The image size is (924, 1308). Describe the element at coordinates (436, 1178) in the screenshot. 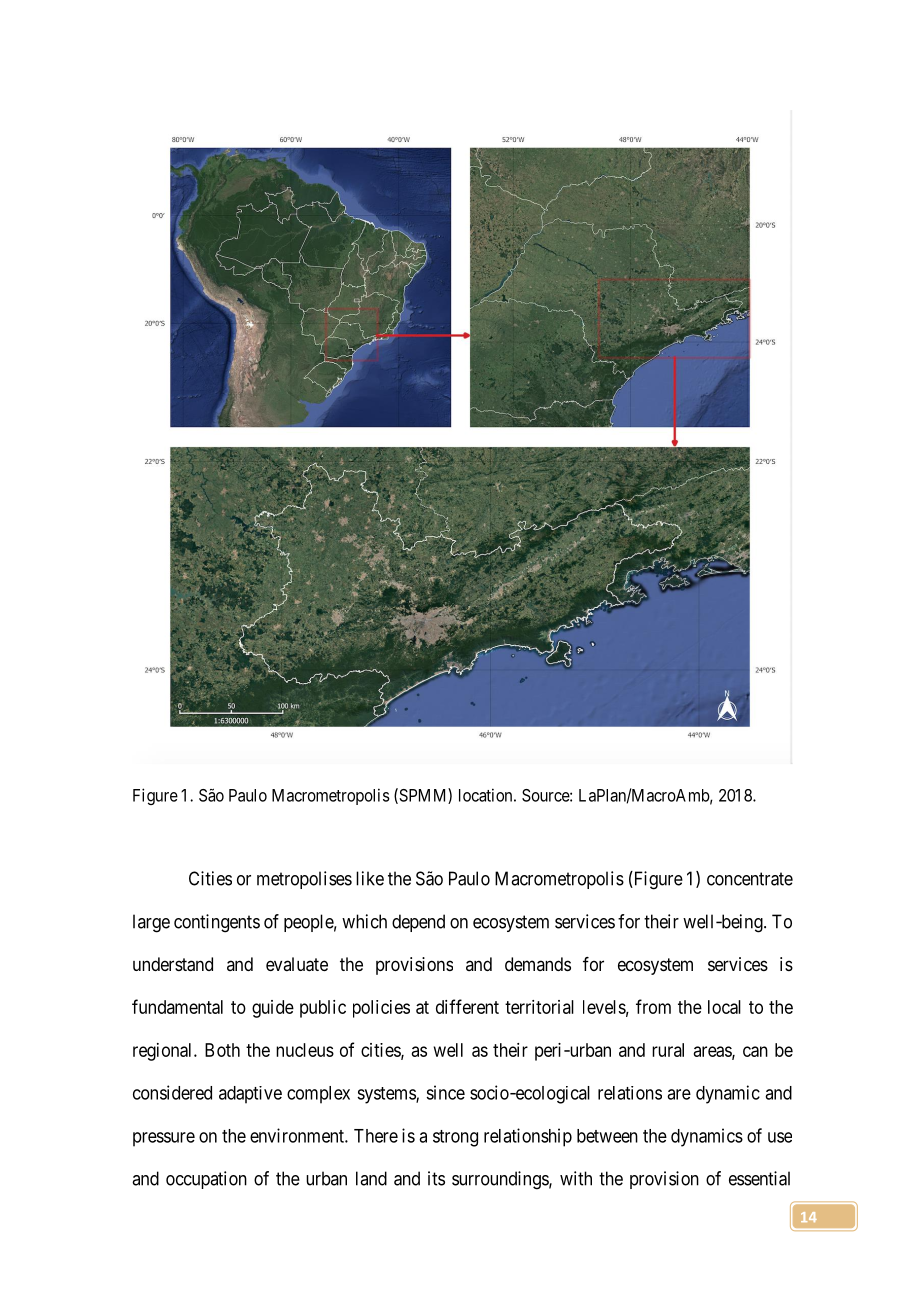

I see `its` at that location.
